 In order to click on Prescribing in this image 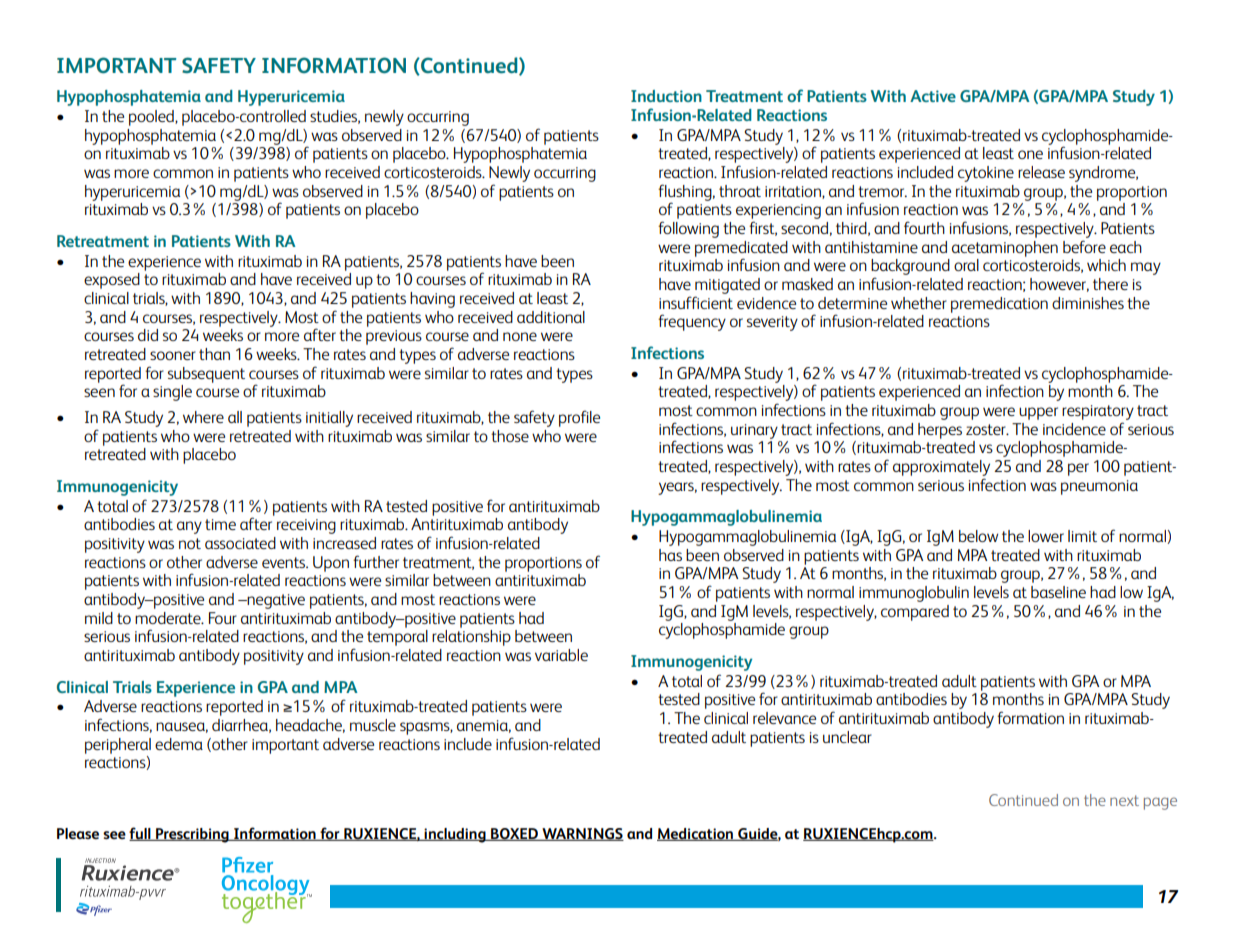, I will do `click(192, 835)`.
